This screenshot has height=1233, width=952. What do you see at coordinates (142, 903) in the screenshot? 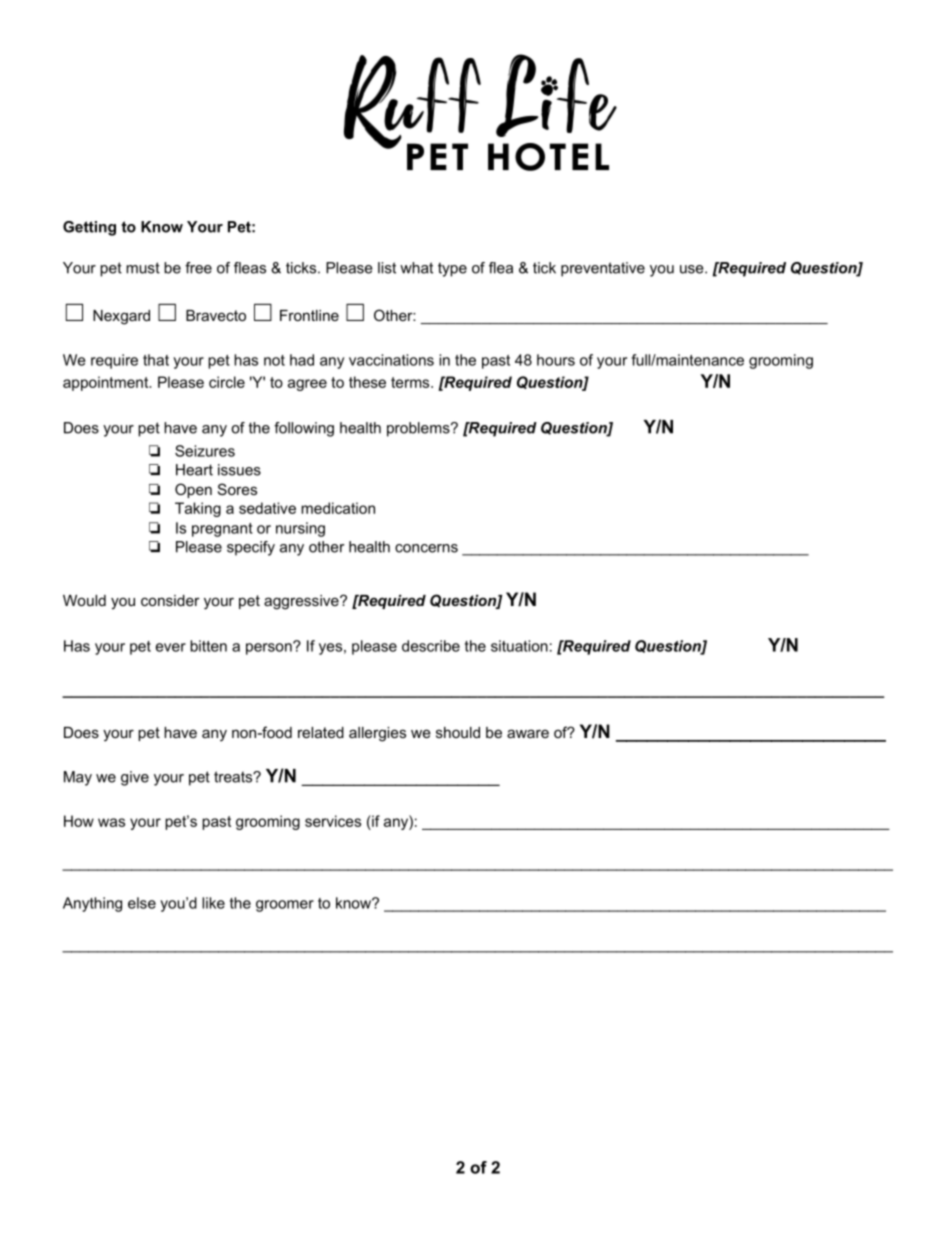
I see `else` at bounding box center [142, 903].
